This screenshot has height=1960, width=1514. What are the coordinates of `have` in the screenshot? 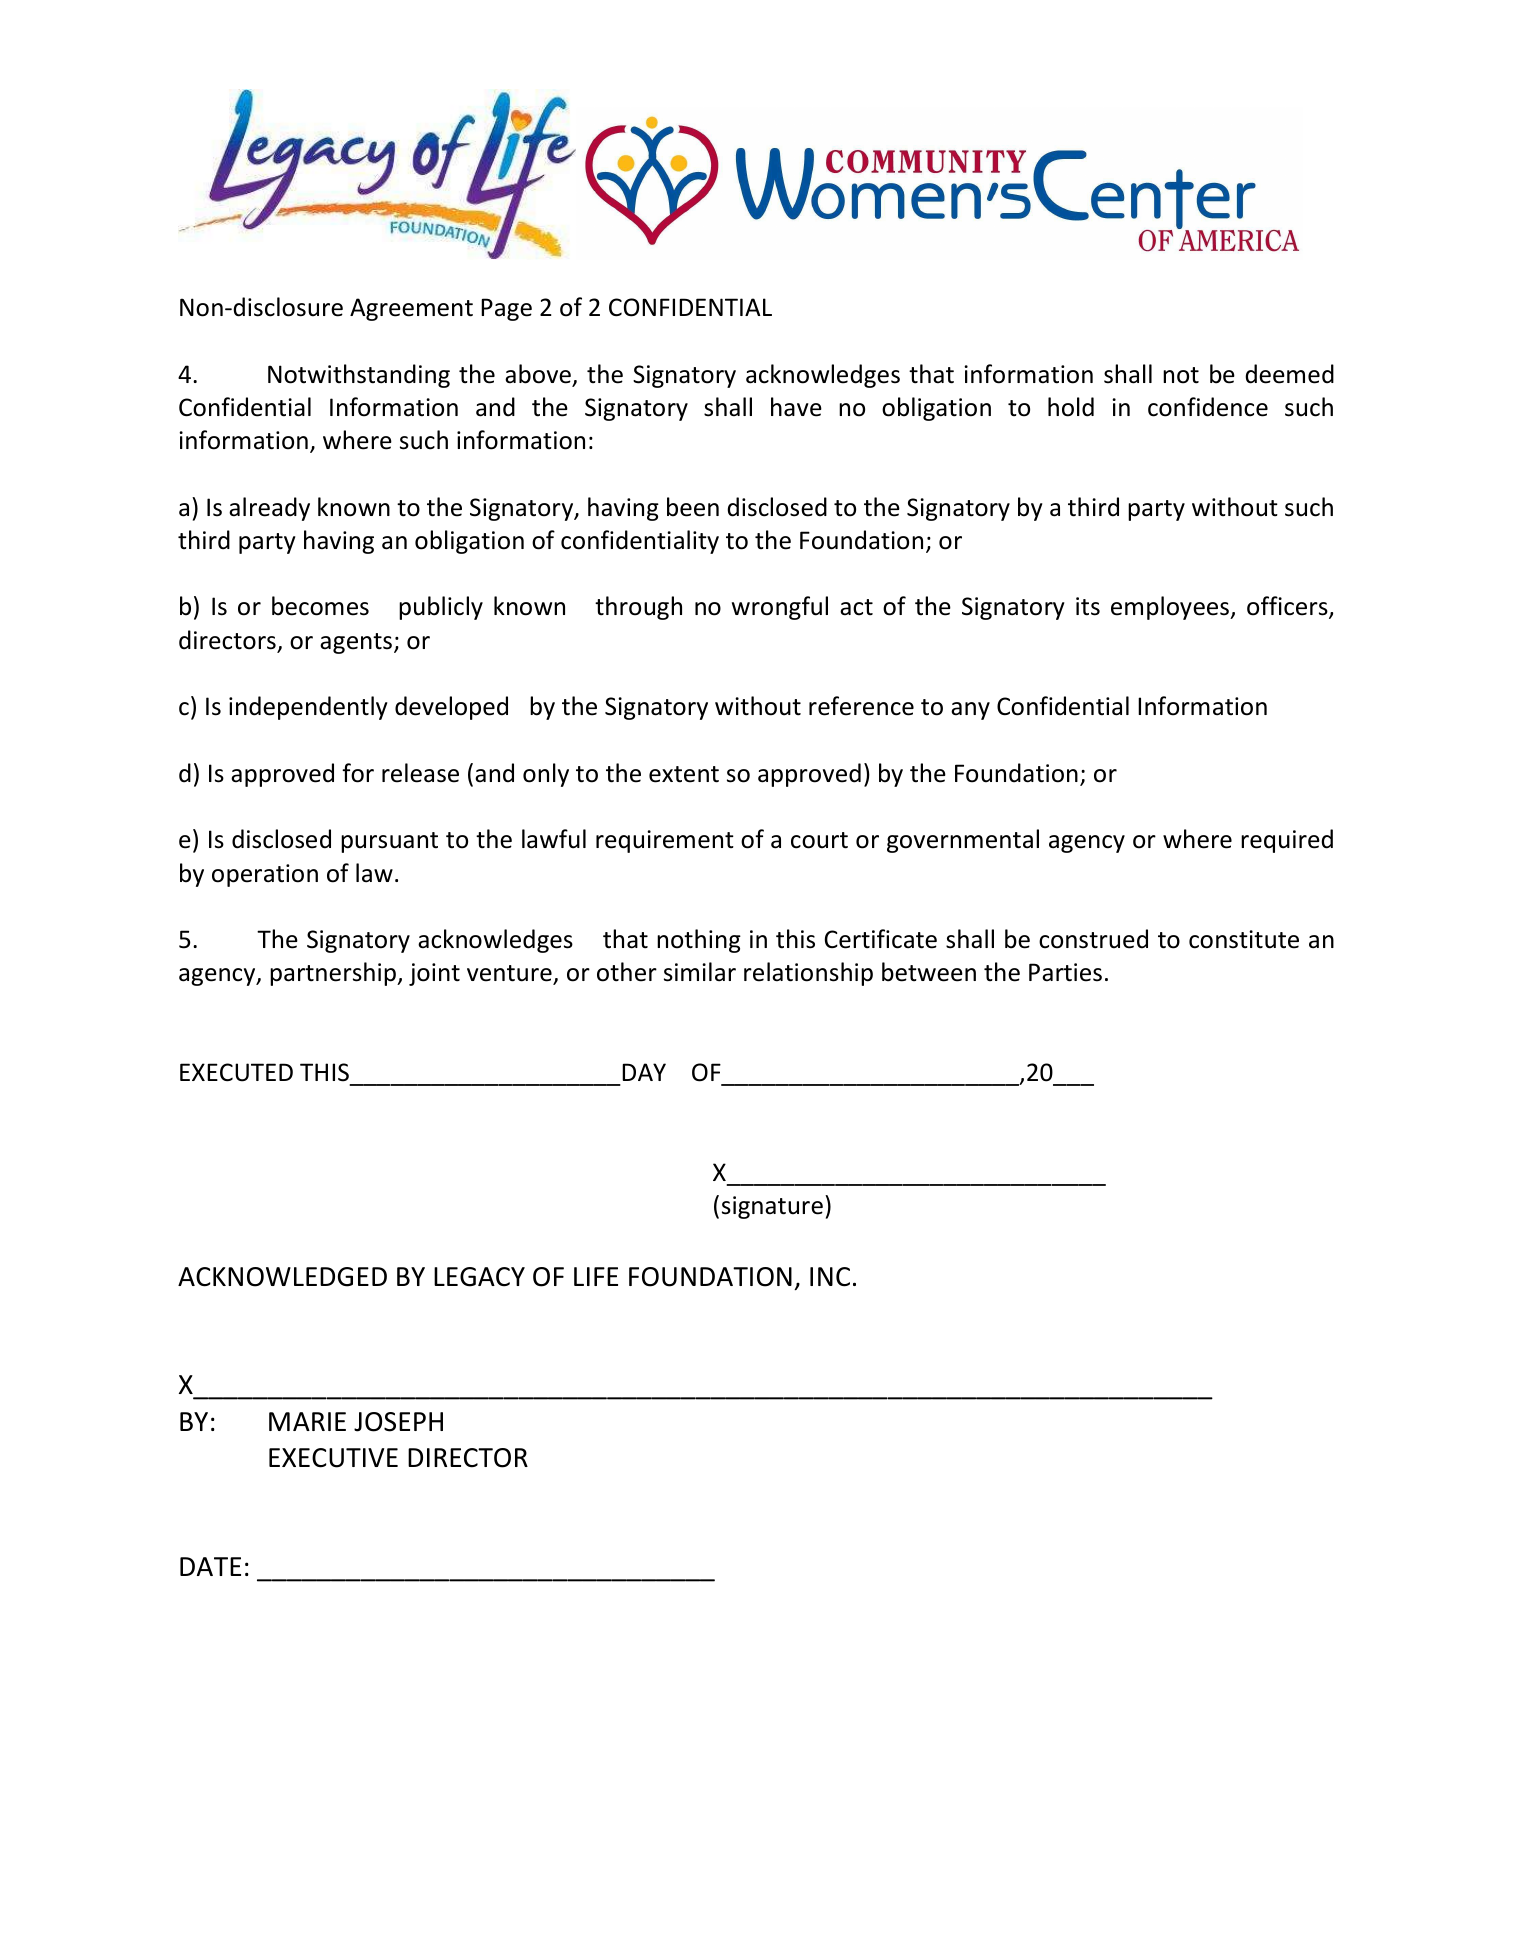 It's located at (796, 407).
